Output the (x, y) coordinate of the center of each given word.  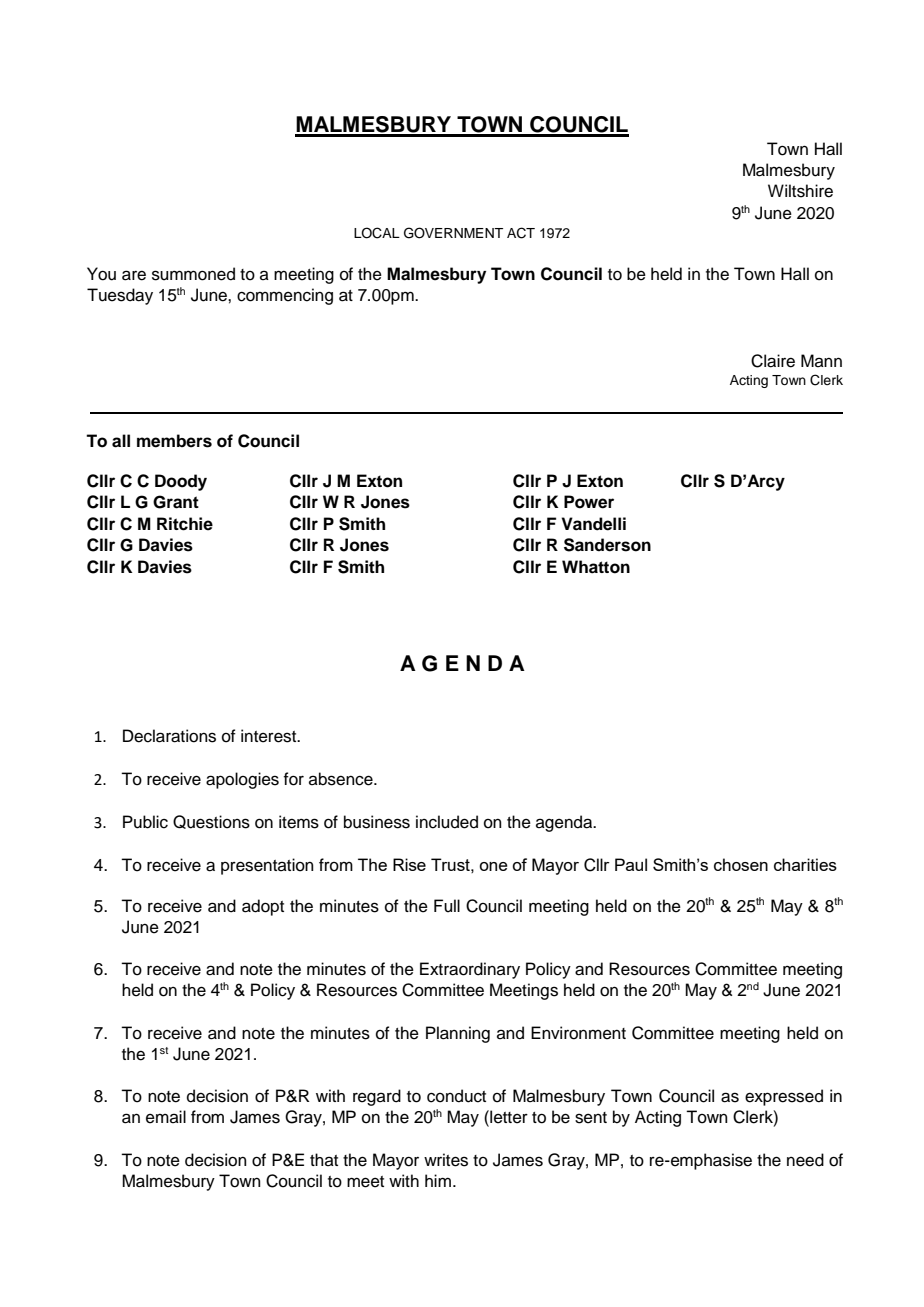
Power (589, 502)
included (447, 822)
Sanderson (607, 545)
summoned (193, 274)
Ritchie (185, 524)
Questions (211, 822)
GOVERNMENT (453, 233)
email (166, 1117)
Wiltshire (800, 191)
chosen (741, 864)
